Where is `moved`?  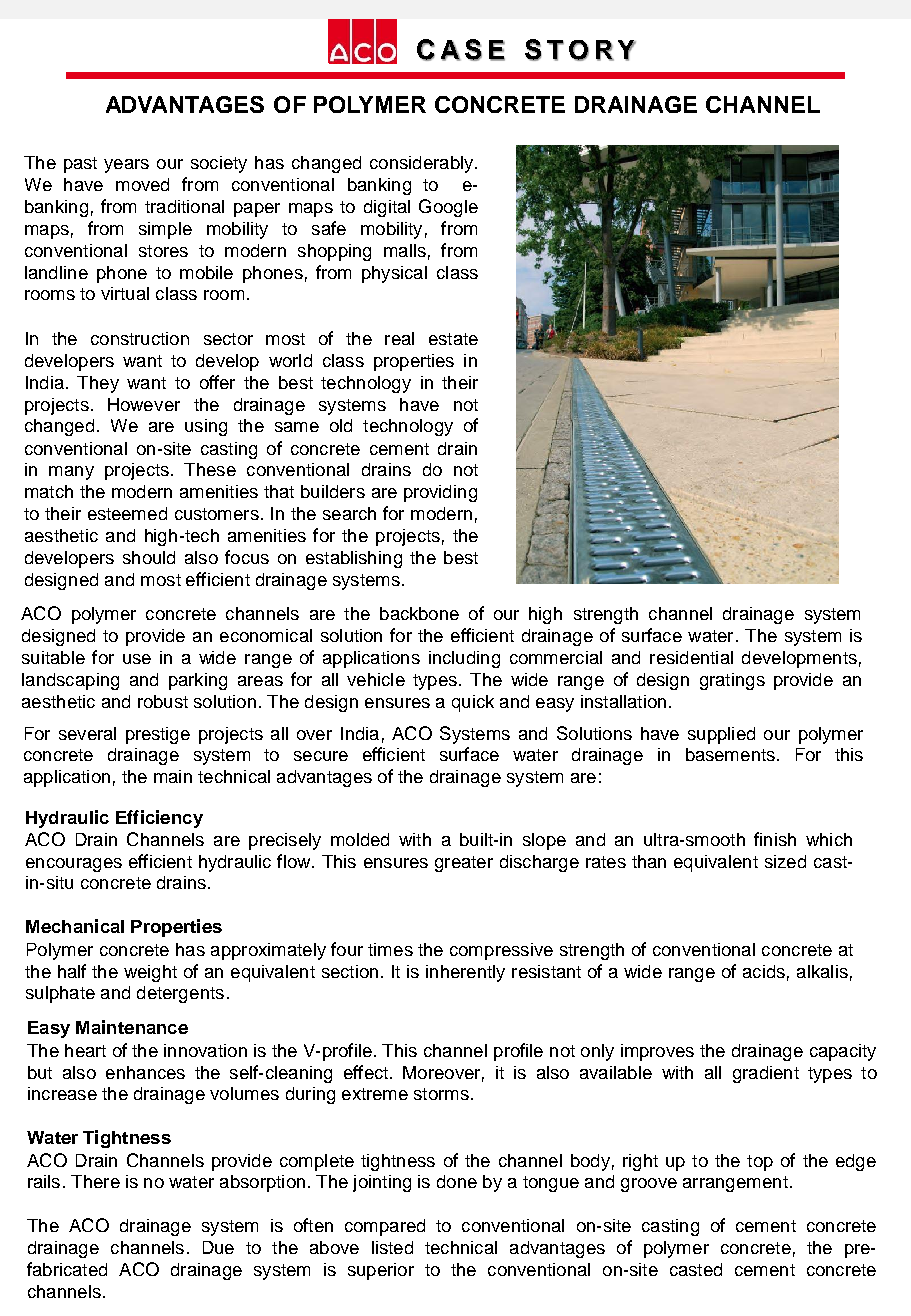
moved is located at coordinates (142, 184).
